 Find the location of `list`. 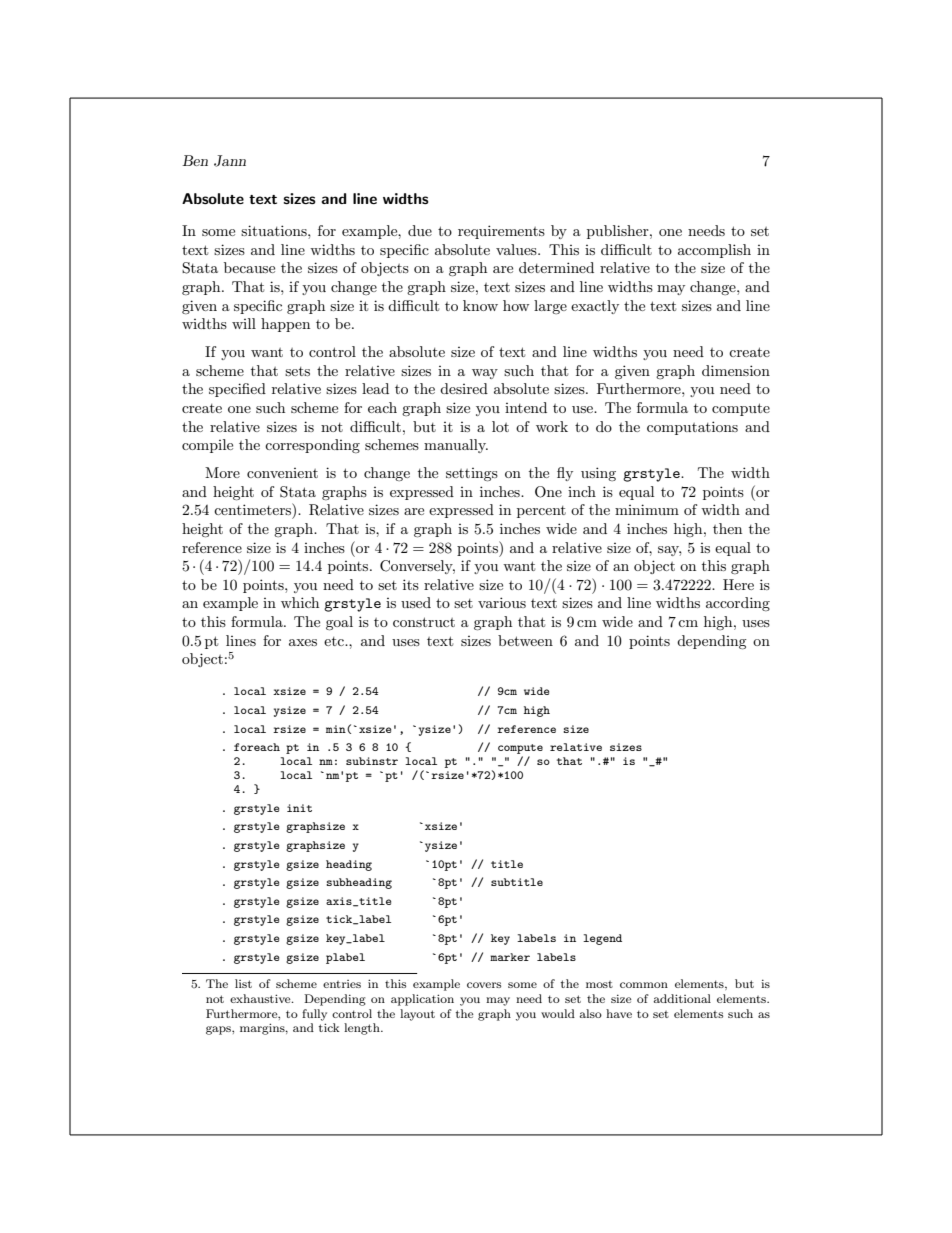

list is located at coordinates (243, 983).
